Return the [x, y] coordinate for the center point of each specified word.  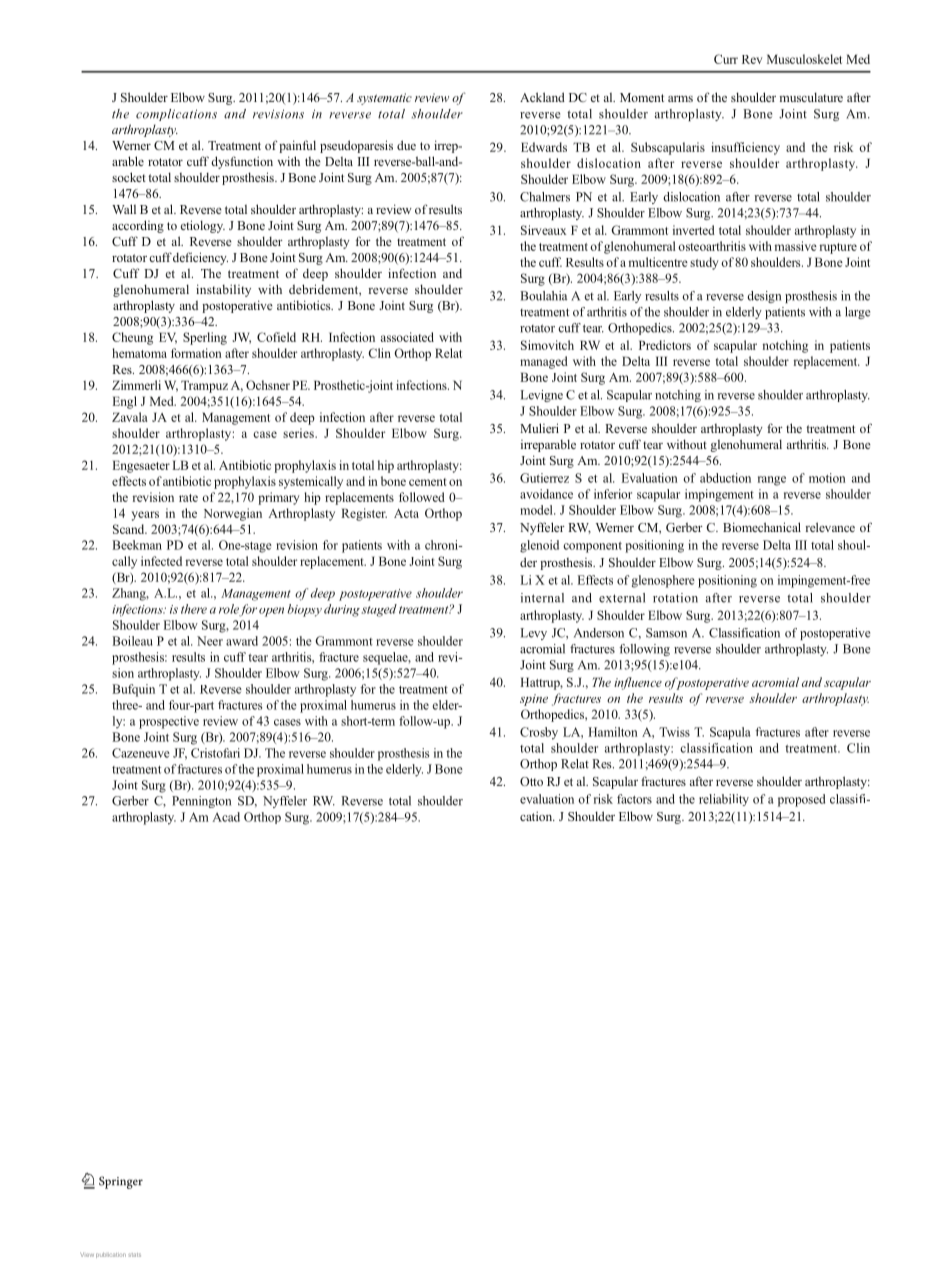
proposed [801, 800]
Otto [531, 781]
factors [634, 799]
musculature [811, 97]
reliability [724, 800]
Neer [210, 641]
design [764, 297]
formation [196, 353]
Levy [533, 634]
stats [134, 1255]
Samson [666, 633]
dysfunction [242, 162]
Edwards [544, 147]
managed [544, 362]
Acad [226, 817]
